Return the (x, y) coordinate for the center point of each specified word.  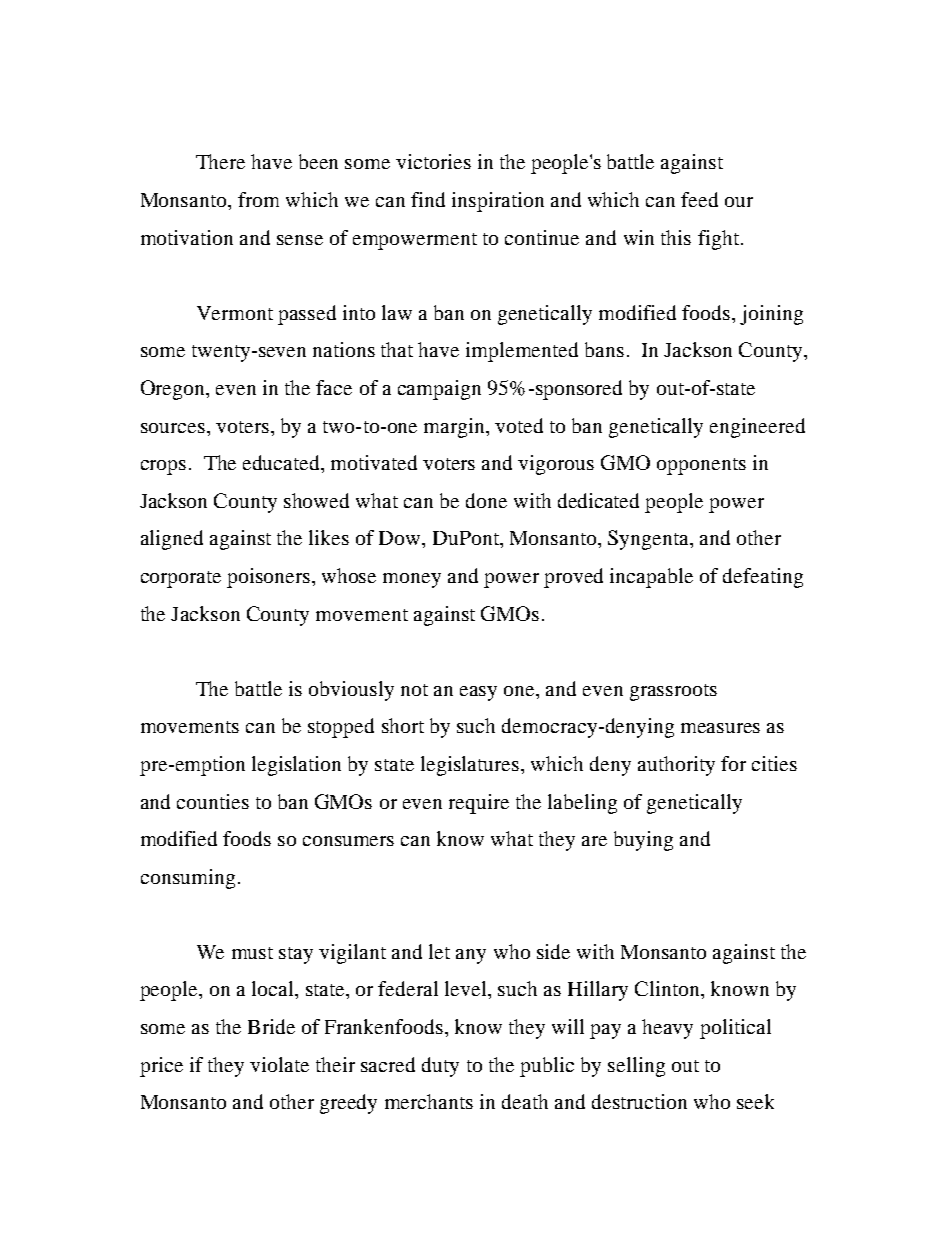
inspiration (498, 202)
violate (279, 1064)
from (258, 199)
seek (755, 1101)
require (479, 804)
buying (643, 841)
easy (478, 693)
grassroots (673, 692)
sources (173, 428)
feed (699, 199)
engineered (757, 428)
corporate (181, 579)
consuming (188, 879)
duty (440, 1067)
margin (456, 428)
